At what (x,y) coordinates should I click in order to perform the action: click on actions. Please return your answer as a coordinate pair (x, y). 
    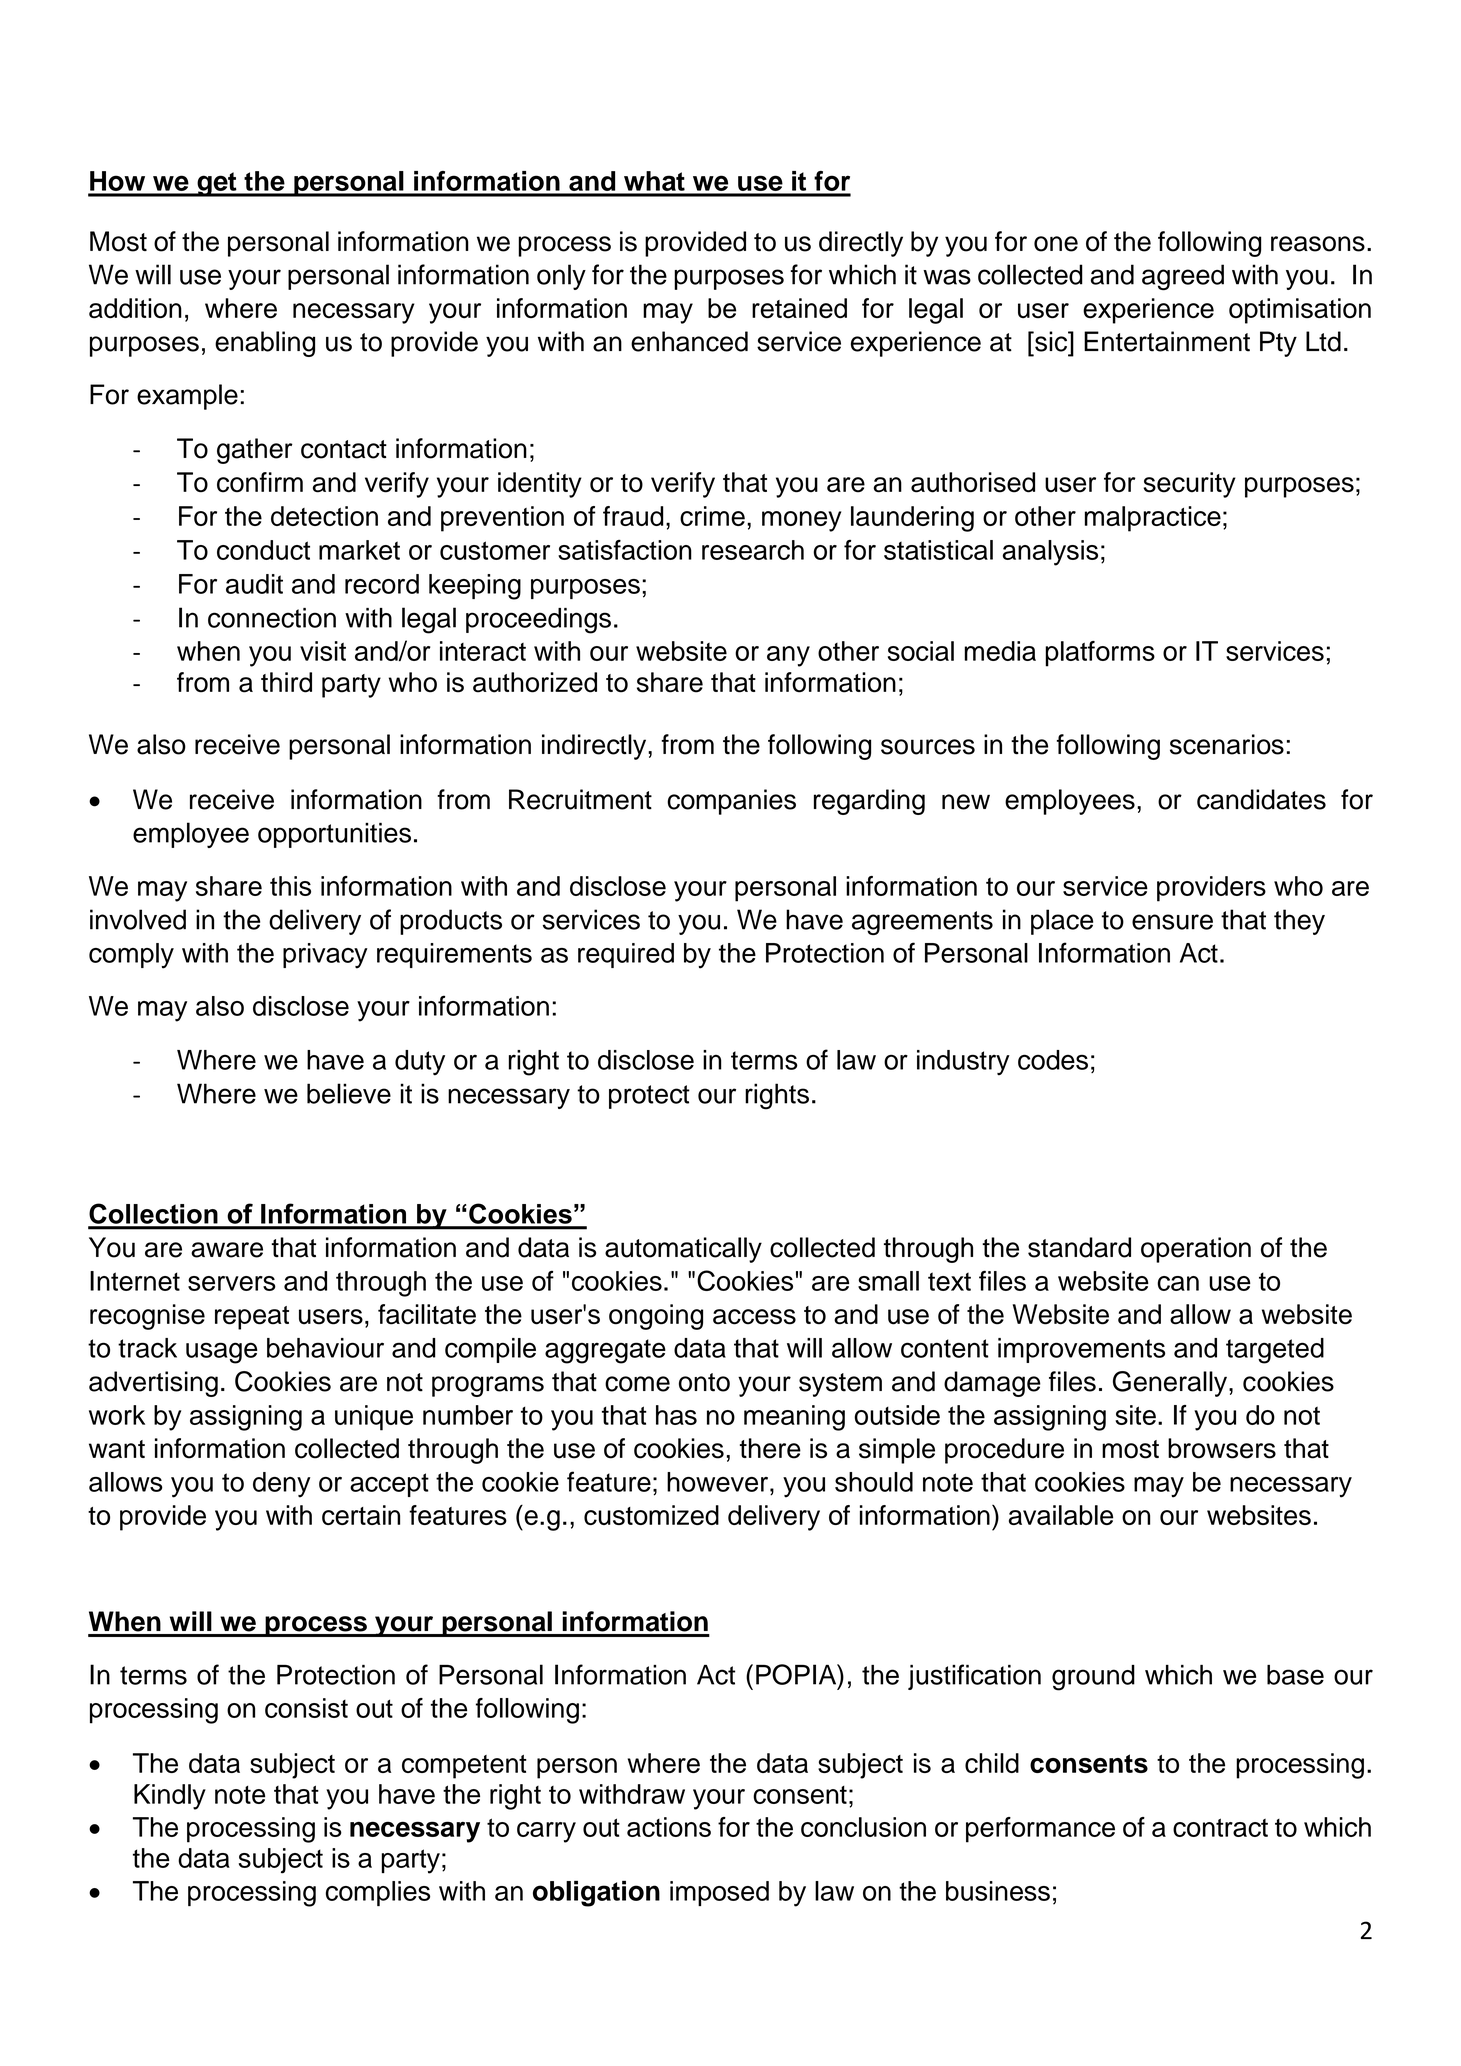
    Looking at the image, I should click on (669, 1827).
